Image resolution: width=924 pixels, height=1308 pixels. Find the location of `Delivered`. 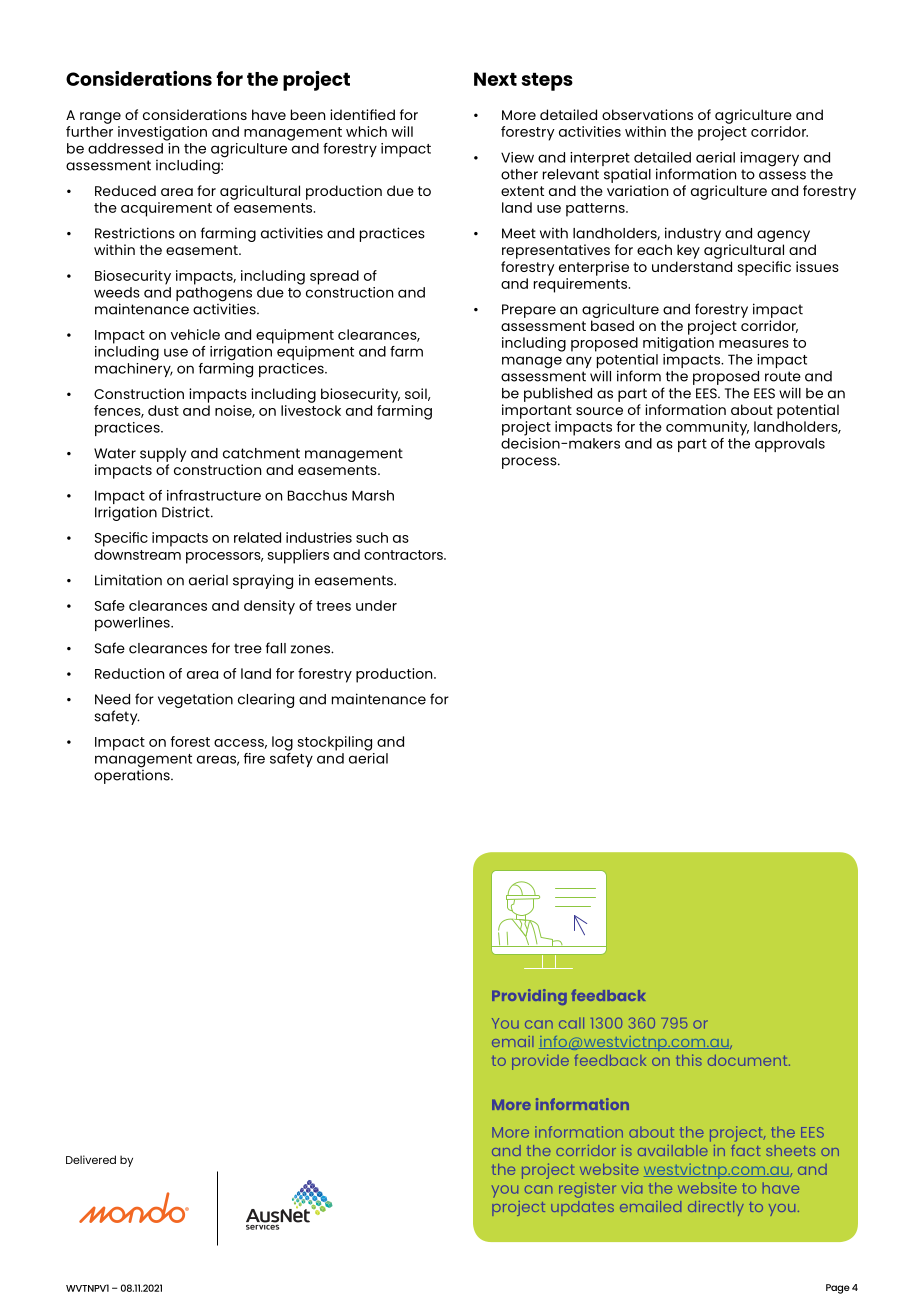

Delivered is located at coordinates (91, 1159).
